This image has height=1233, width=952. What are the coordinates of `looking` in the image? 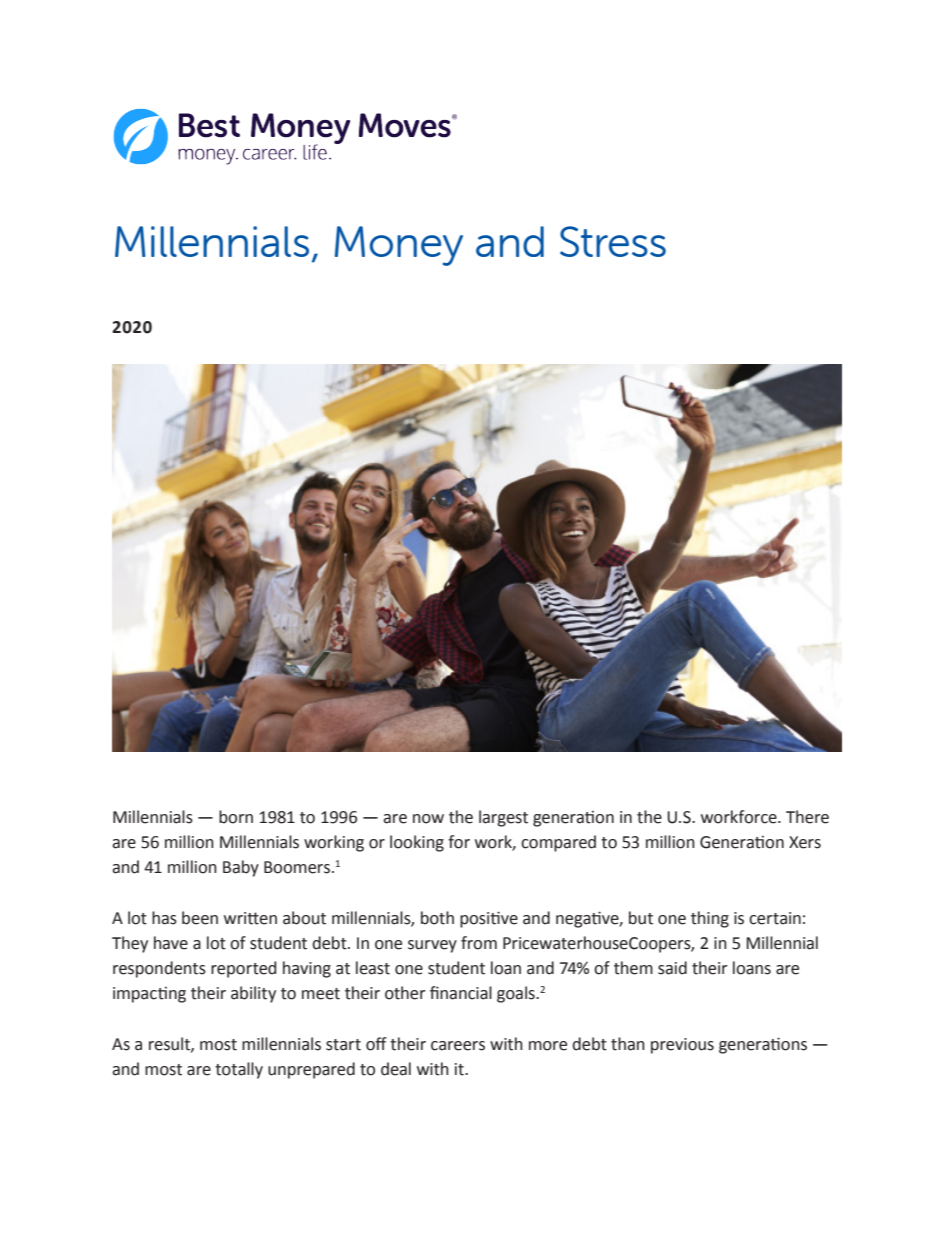 It's located at (417, 843).
